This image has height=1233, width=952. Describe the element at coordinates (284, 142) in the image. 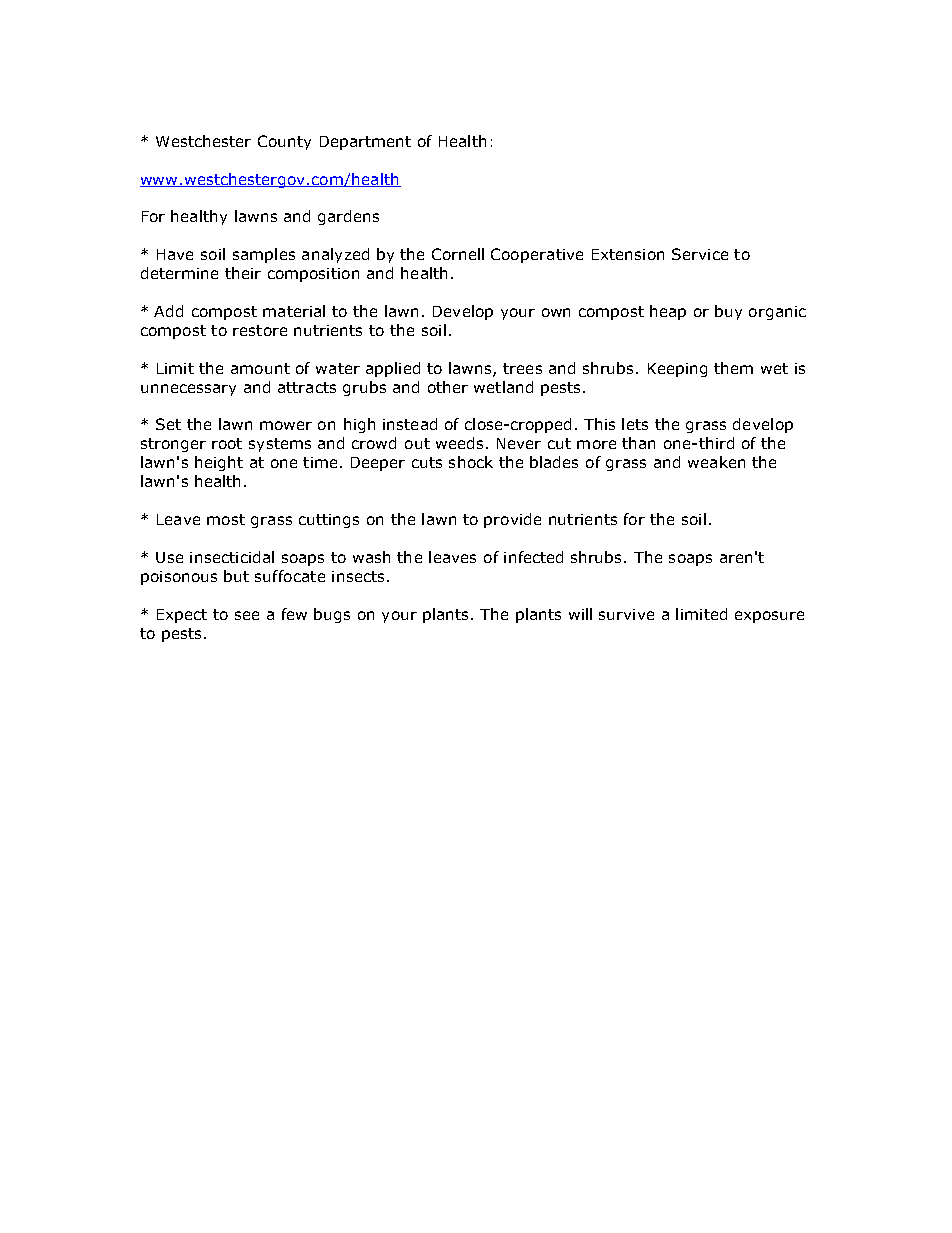

I see `County` at that location.
